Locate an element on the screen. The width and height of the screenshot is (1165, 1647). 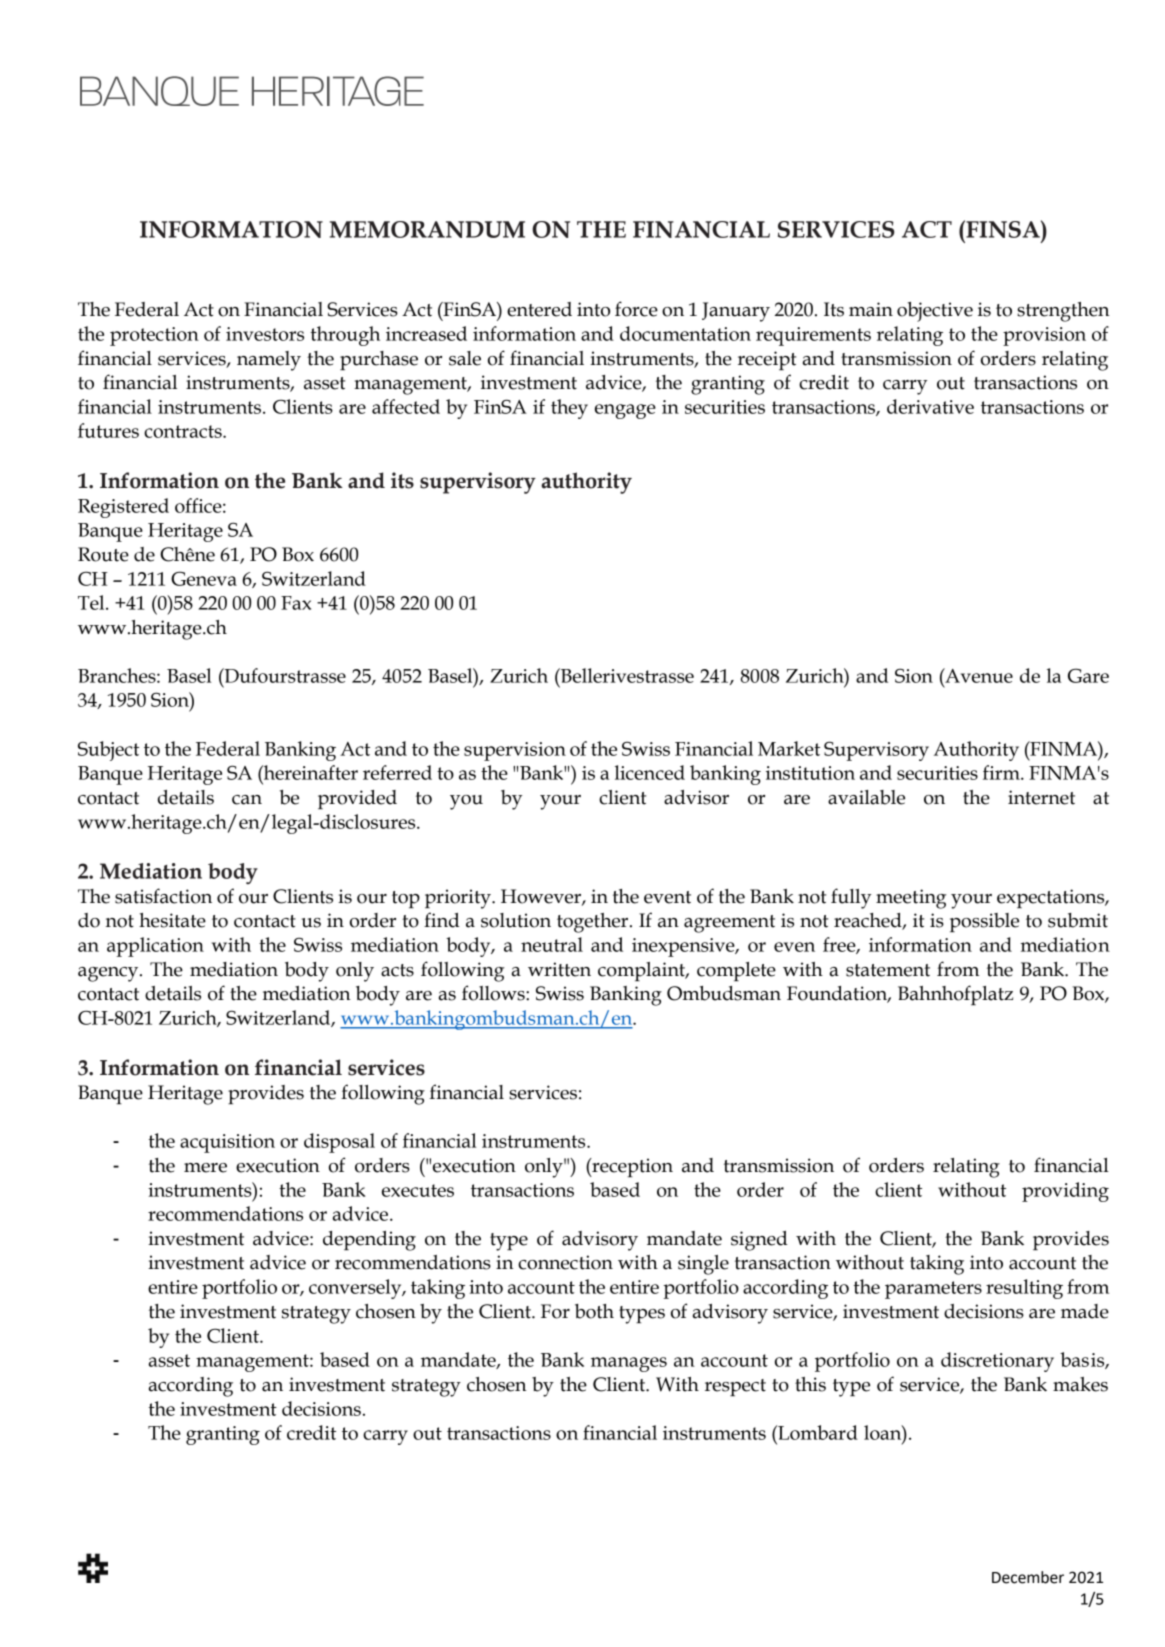
objective is located at coordinates (935, 312).
